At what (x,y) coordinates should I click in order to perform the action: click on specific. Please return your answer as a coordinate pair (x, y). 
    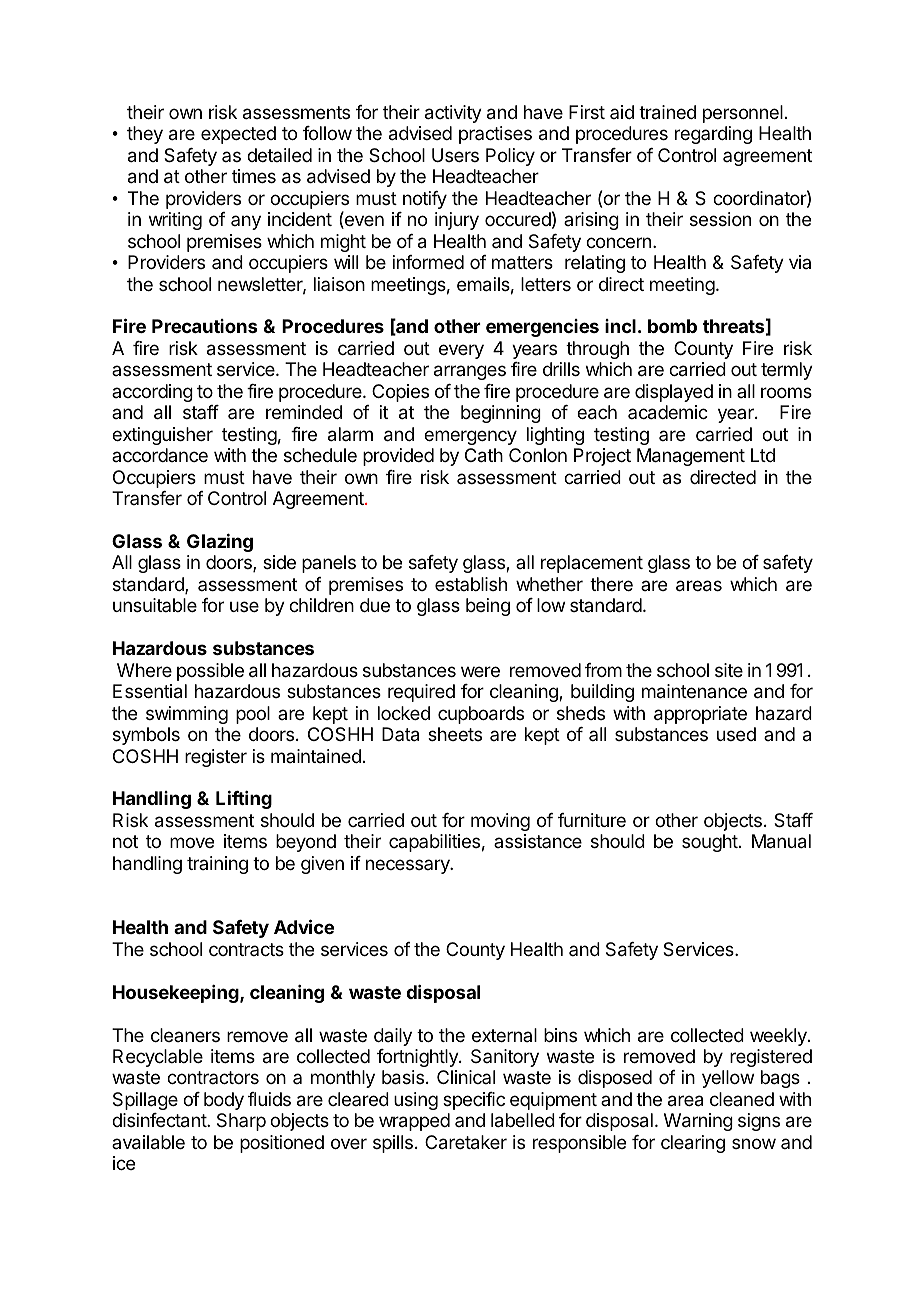
    Looking at the image, I should click on (474, 1101).
